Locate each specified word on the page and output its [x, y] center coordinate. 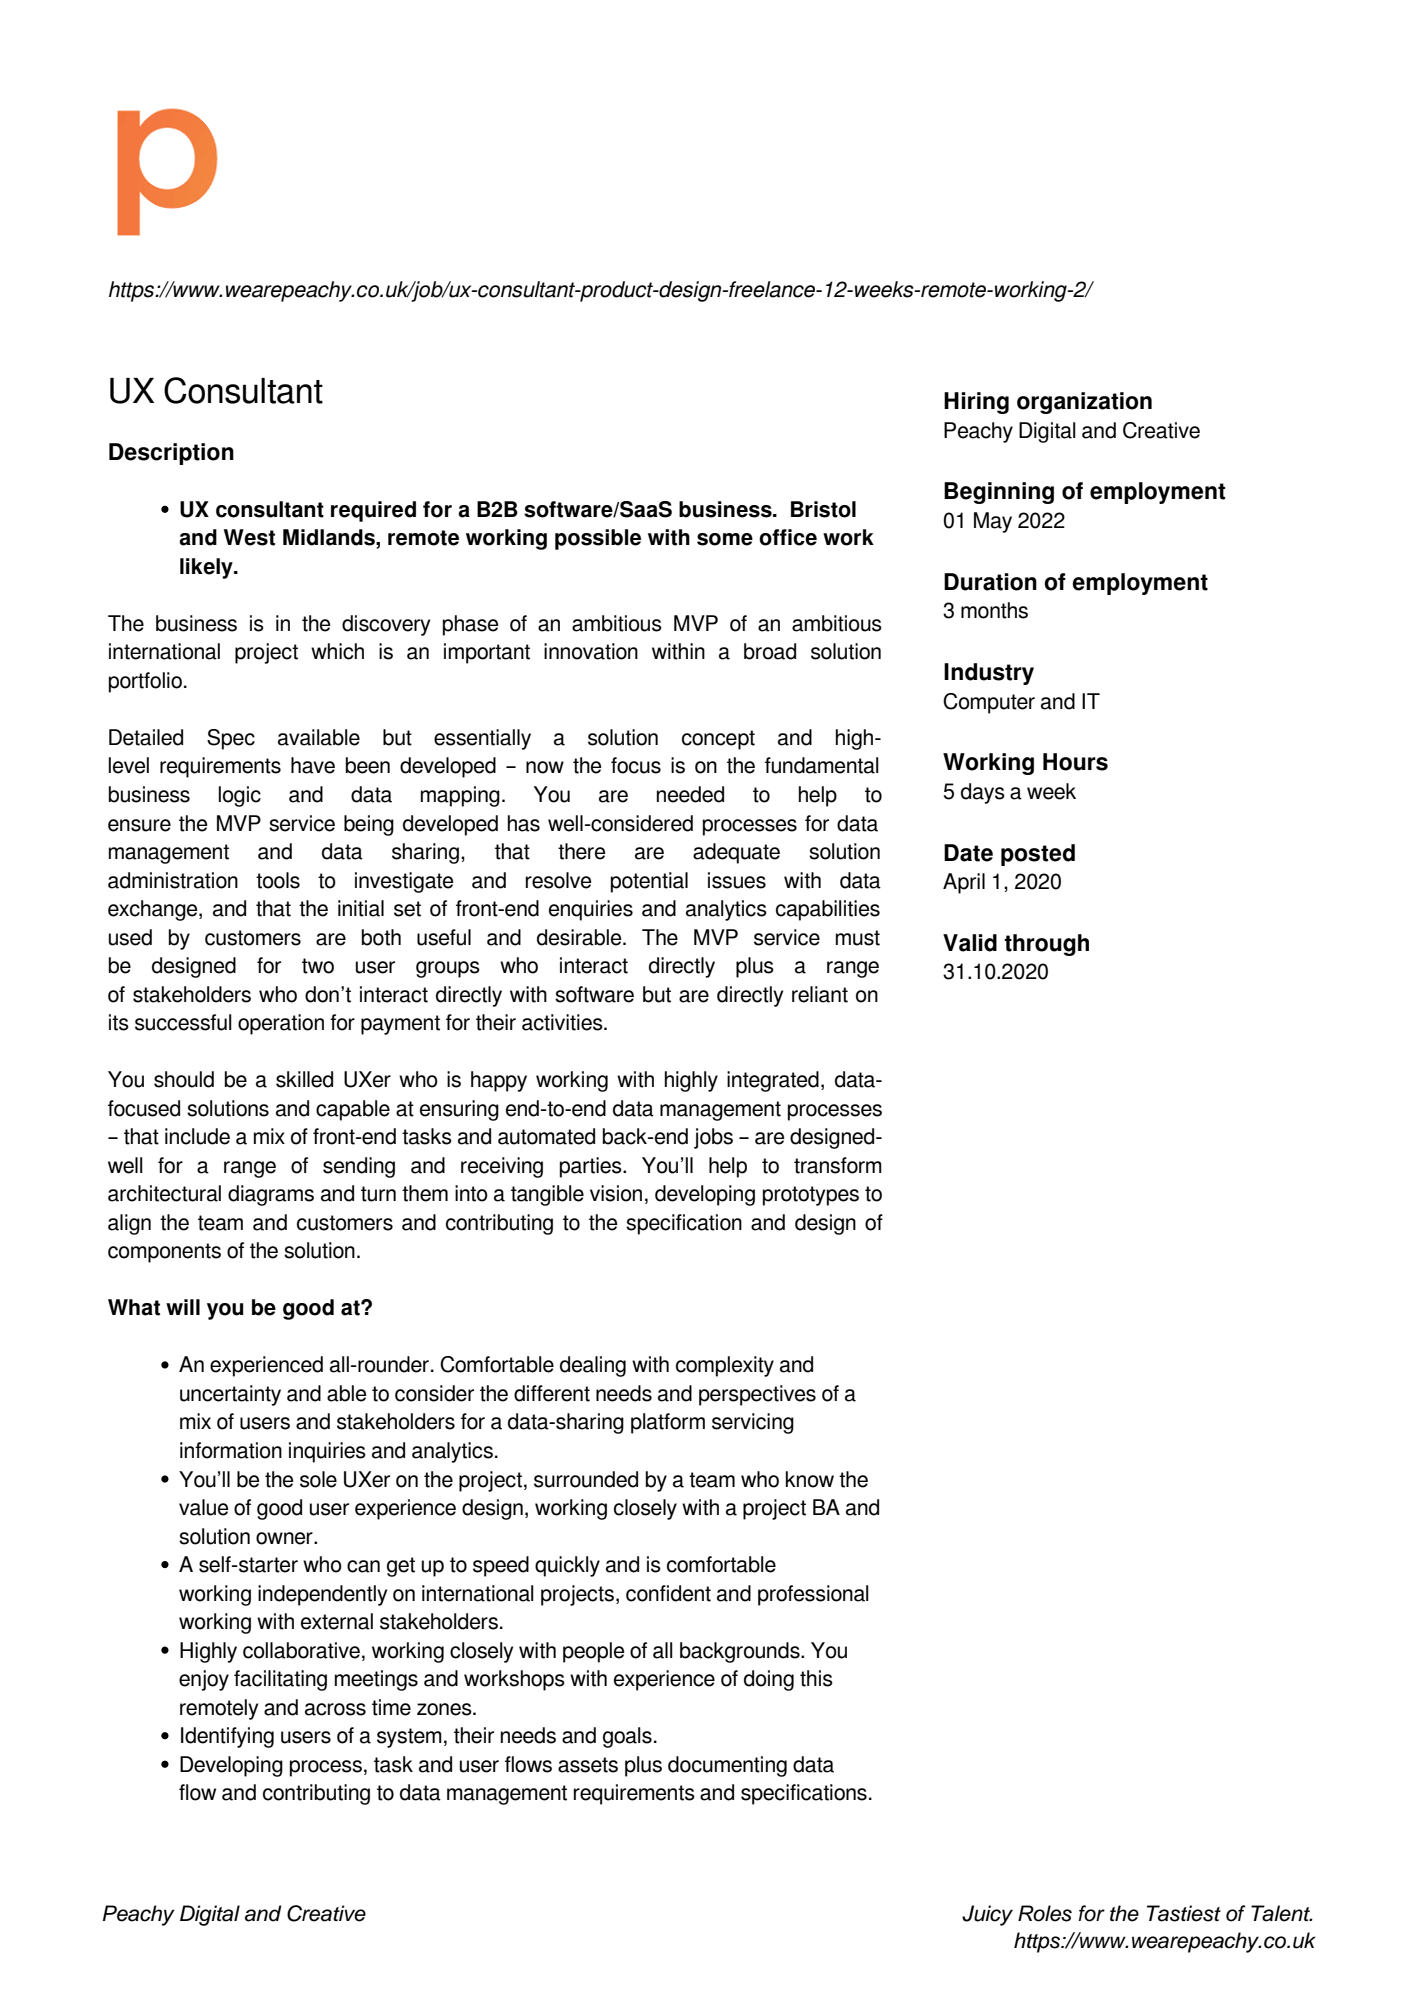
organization [1084, 403]
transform [838, 1165]
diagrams [271, 1195]
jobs [713, 1138]
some [725, 539]
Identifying [227, 1737]
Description [171, 454]
